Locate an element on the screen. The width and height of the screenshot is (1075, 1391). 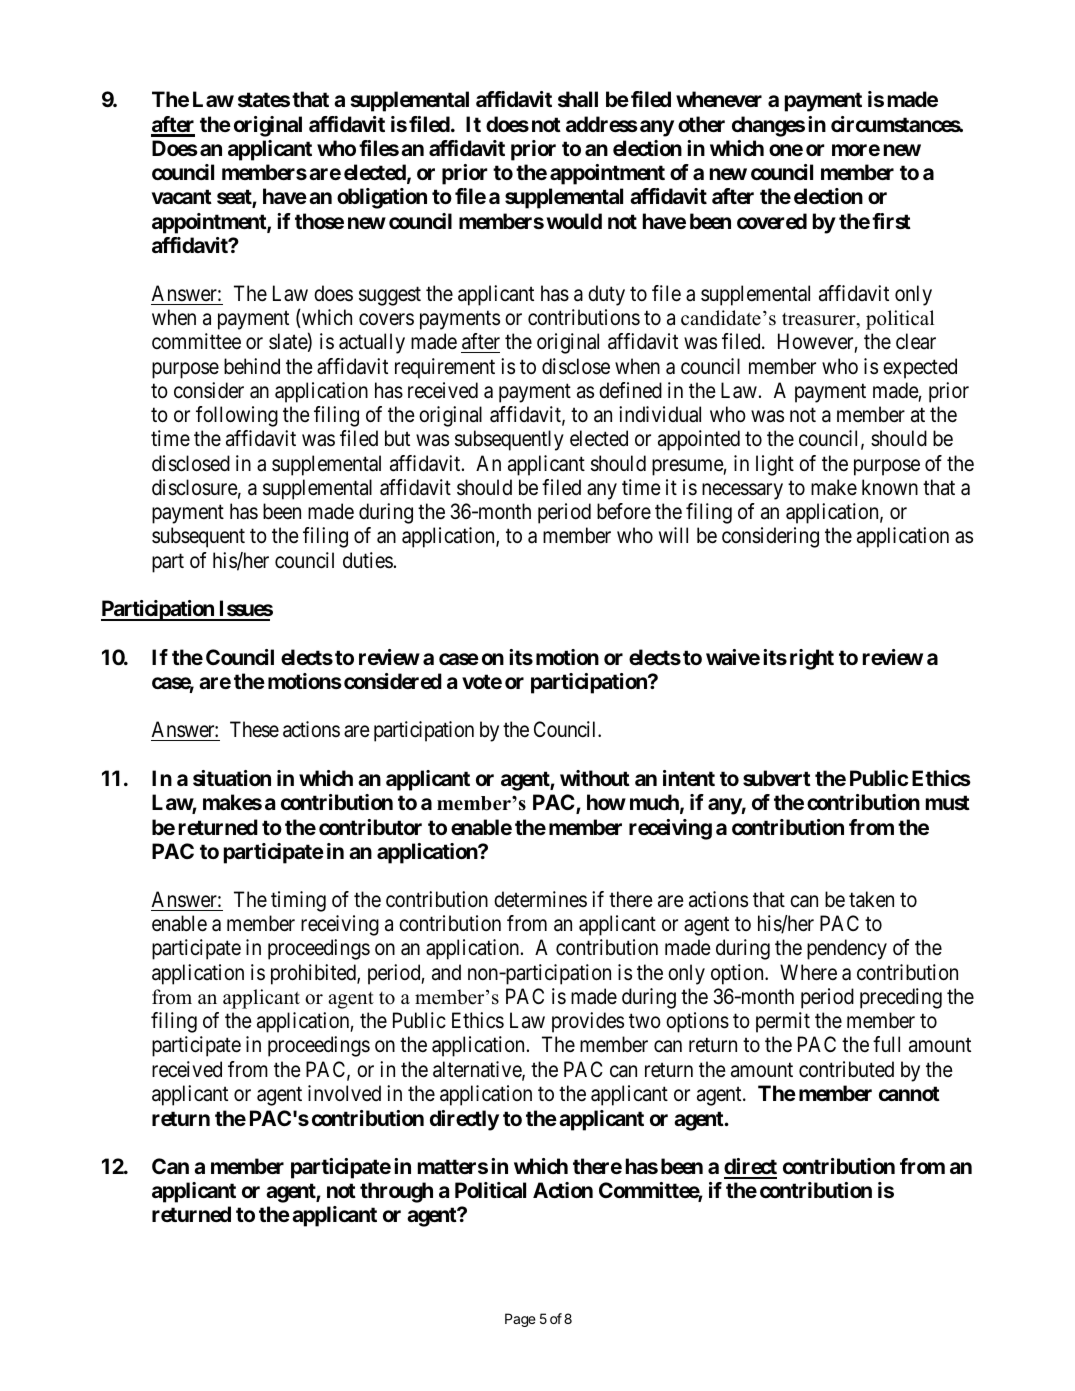
preceding is located at coordinates (901, 998).
